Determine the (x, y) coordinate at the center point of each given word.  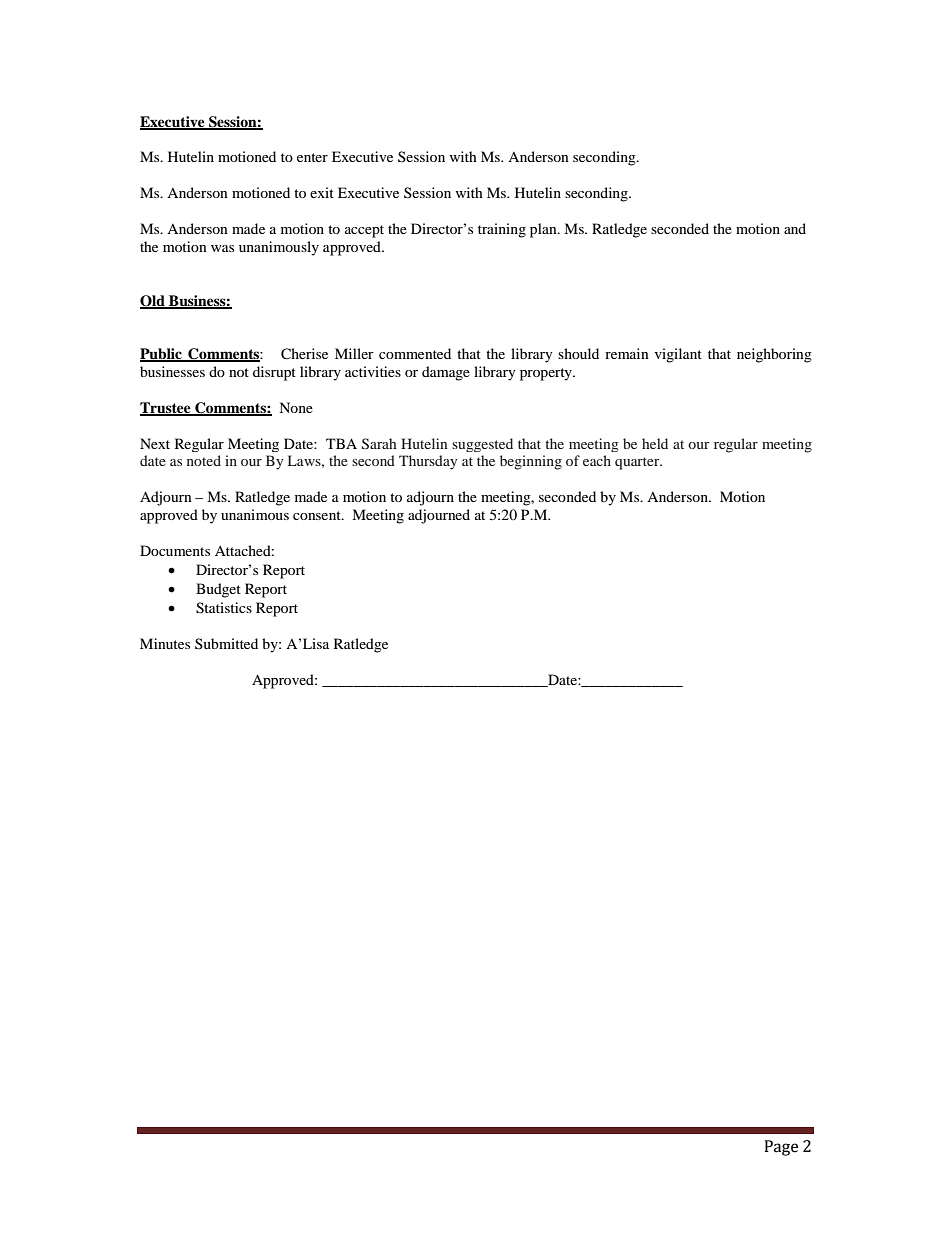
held (655, 443)
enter (312, 157)
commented (415, 353)
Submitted (226, 643)
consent (318, 515)
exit (322, 192)
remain (627, 353)
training (502, 230)
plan (544, 230)
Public (162, 355)
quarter (638, 463)
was (222, 248)
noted (204, 460)
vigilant (678, 355)
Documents (175, 550)
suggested (482, 445)
